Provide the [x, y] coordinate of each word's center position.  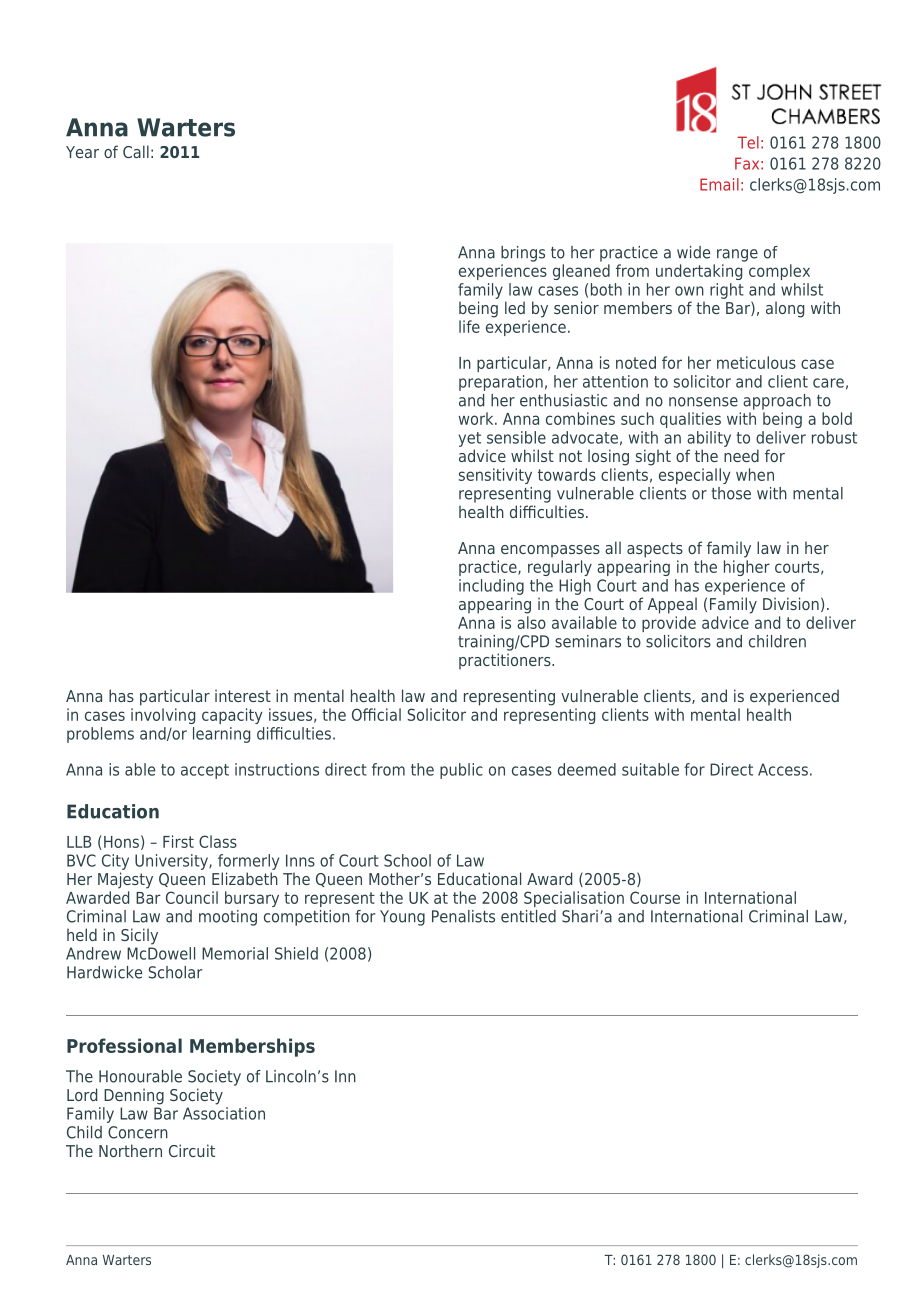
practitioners [506, 661]
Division [791, 603]
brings [523, 254]
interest [243, 695]
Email [719, 184]
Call [136, 151]
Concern [138, 1132]
